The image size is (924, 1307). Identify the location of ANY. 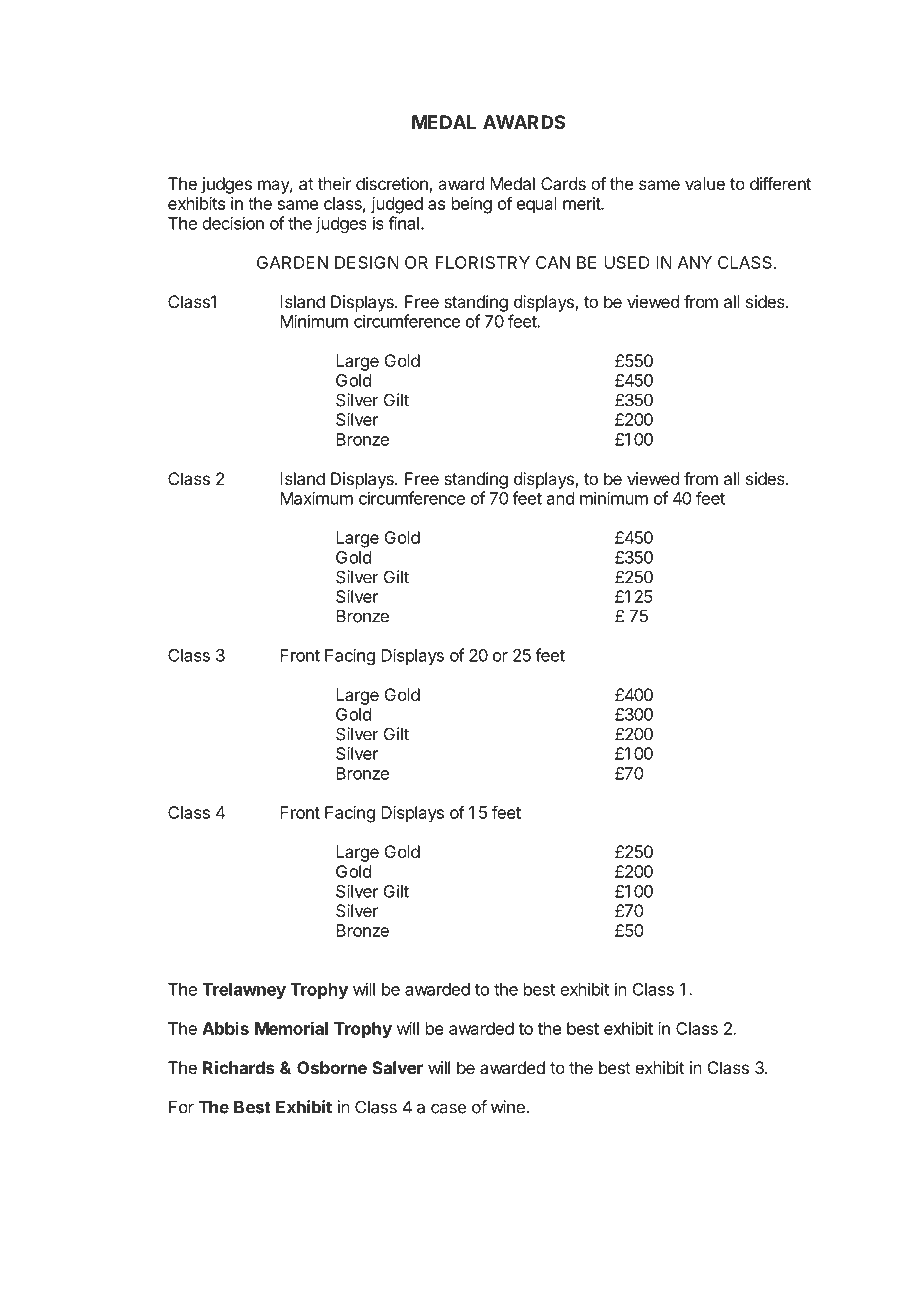
(695, 262).
